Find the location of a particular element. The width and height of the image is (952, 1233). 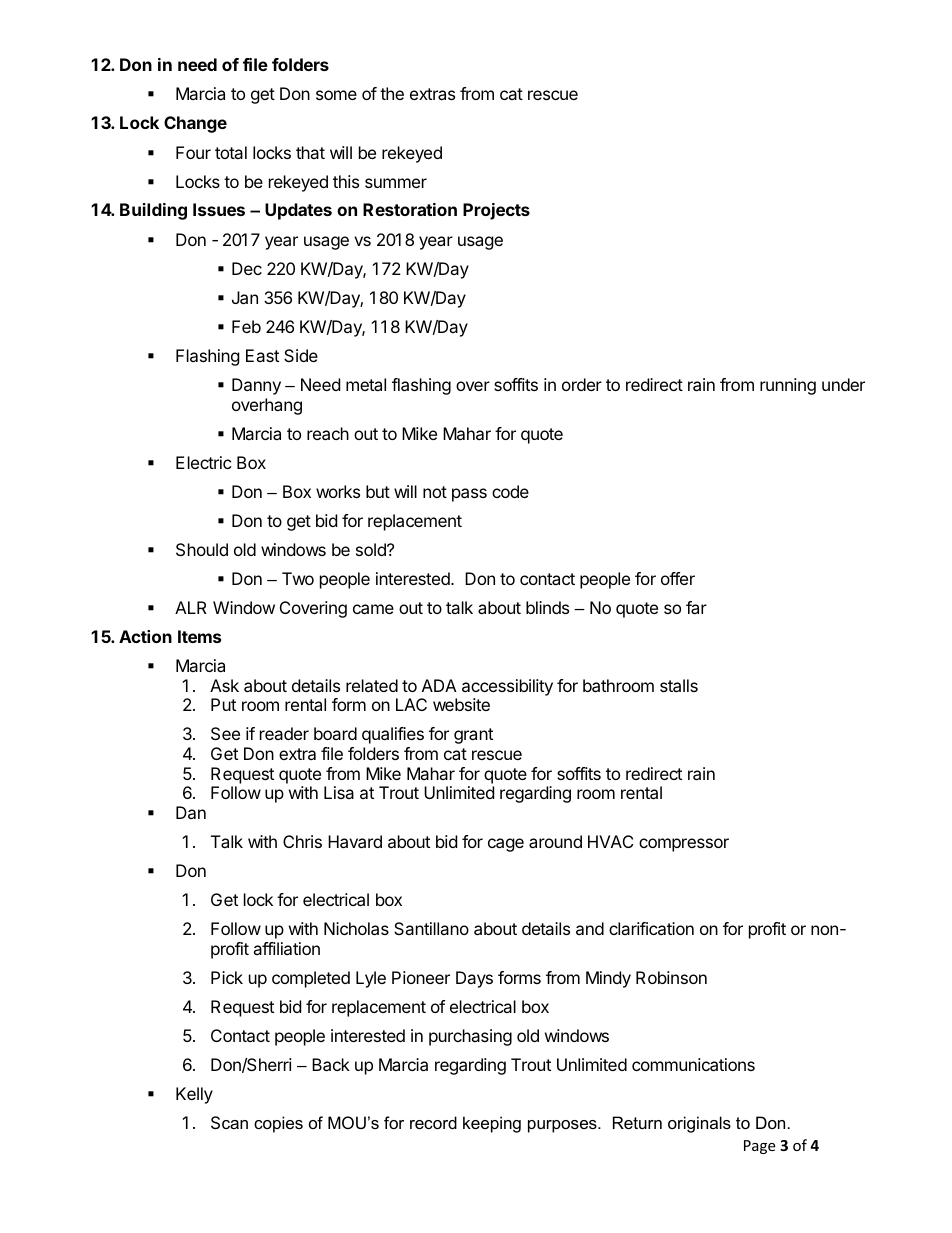

keeping is located at coordinates (492, 1124).
